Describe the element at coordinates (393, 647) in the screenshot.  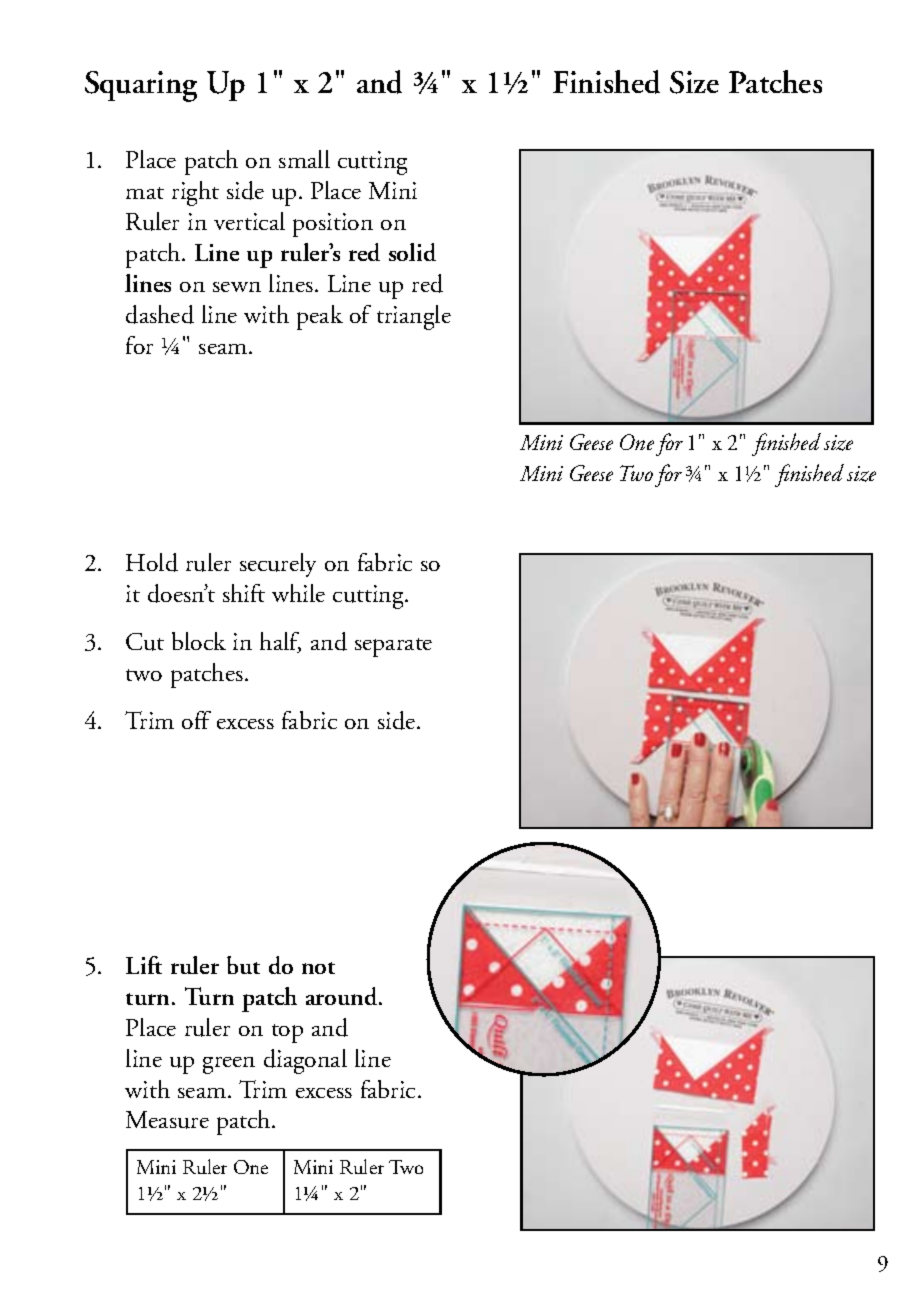
I see `separate` at that location.
